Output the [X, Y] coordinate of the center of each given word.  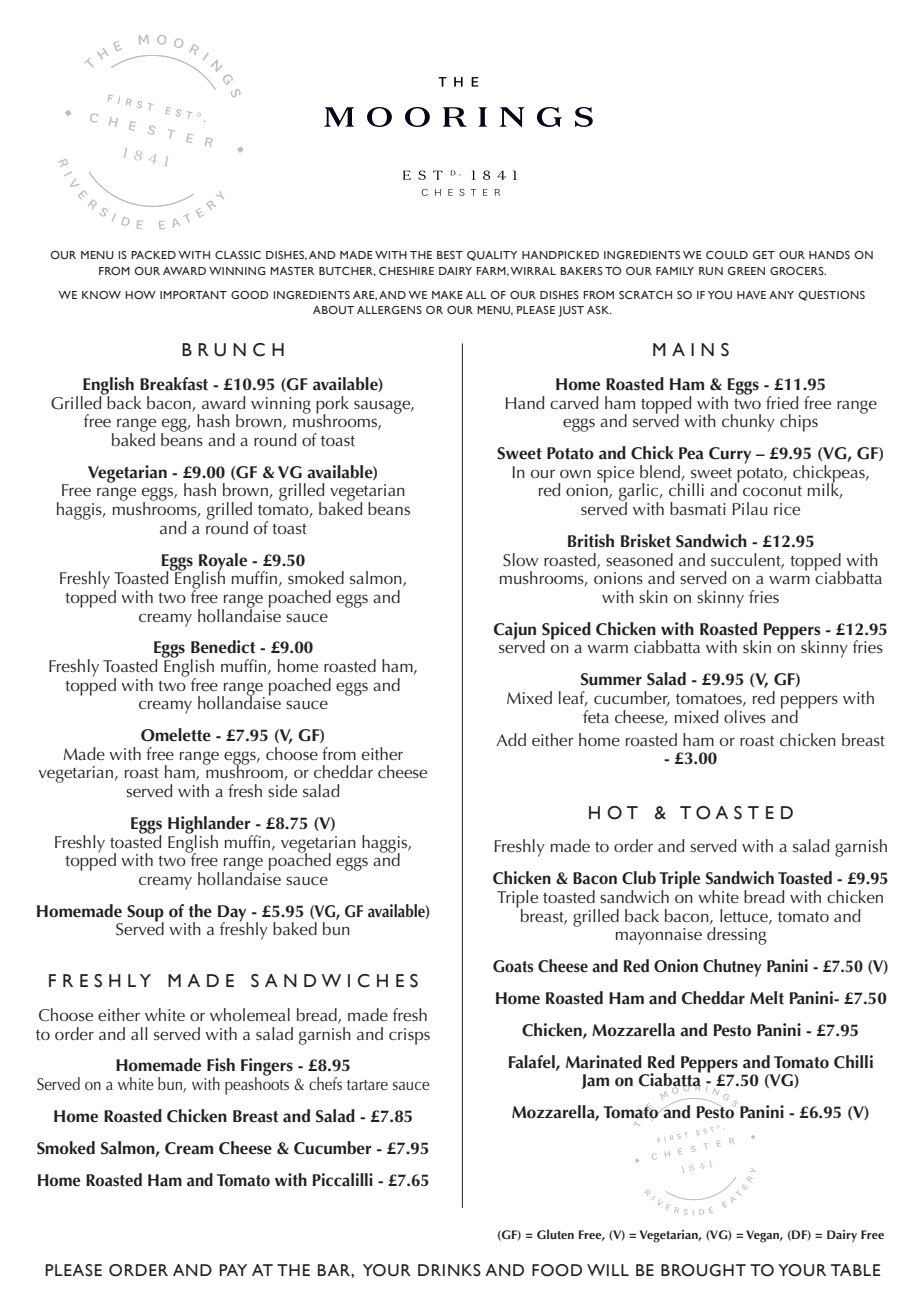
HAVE [751, 295]
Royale [223, 563]
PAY [233, 1270]
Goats [513, 966]
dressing [737, 936]
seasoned [639, 559]
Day [233, 914]
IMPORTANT [193, 295]
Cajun [515, 631]
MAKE [447, 295]
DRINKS [449, 1270]
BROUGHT [703, 1270]
